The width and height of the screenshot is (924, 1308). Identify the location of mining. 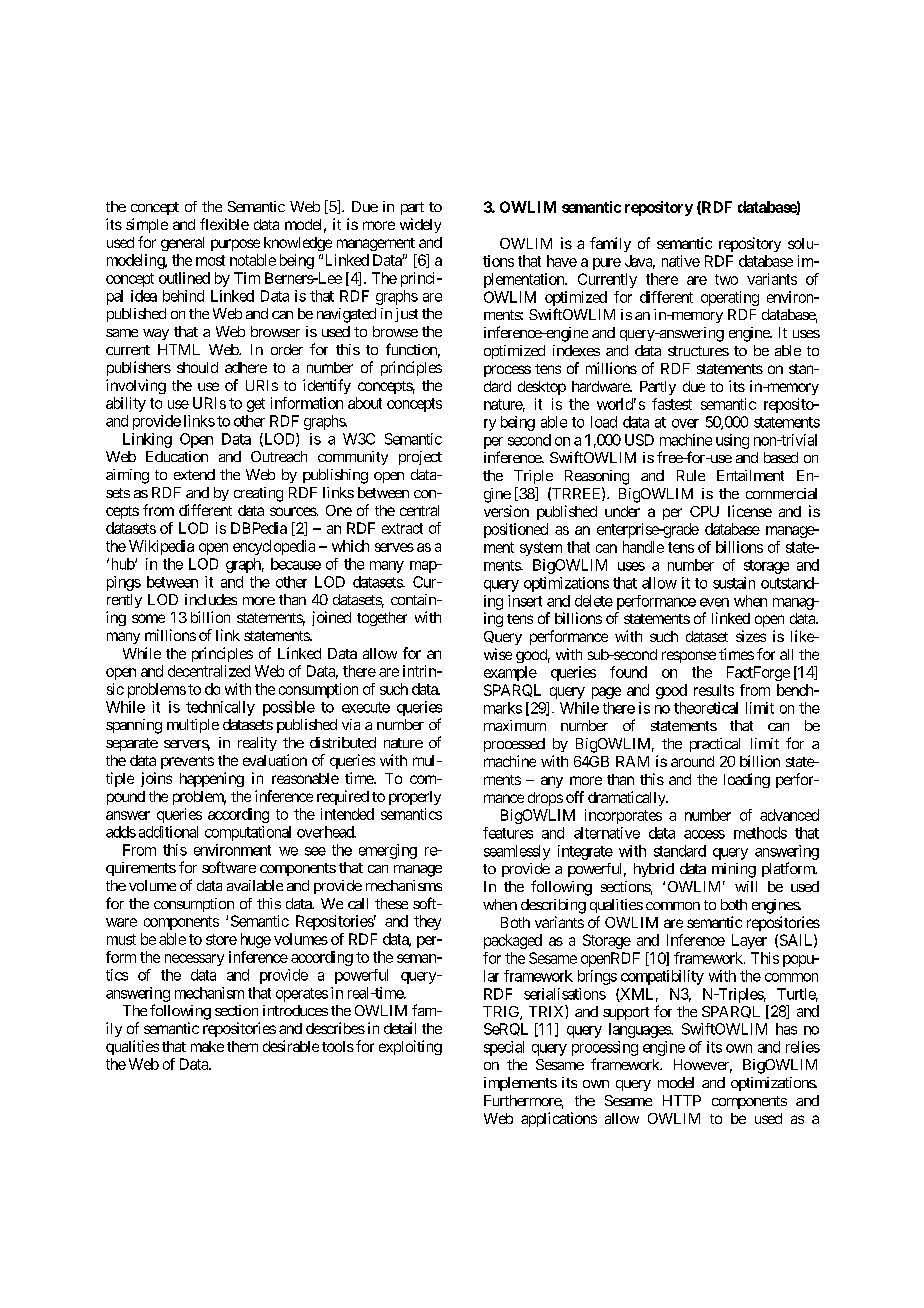
(734, 870).
